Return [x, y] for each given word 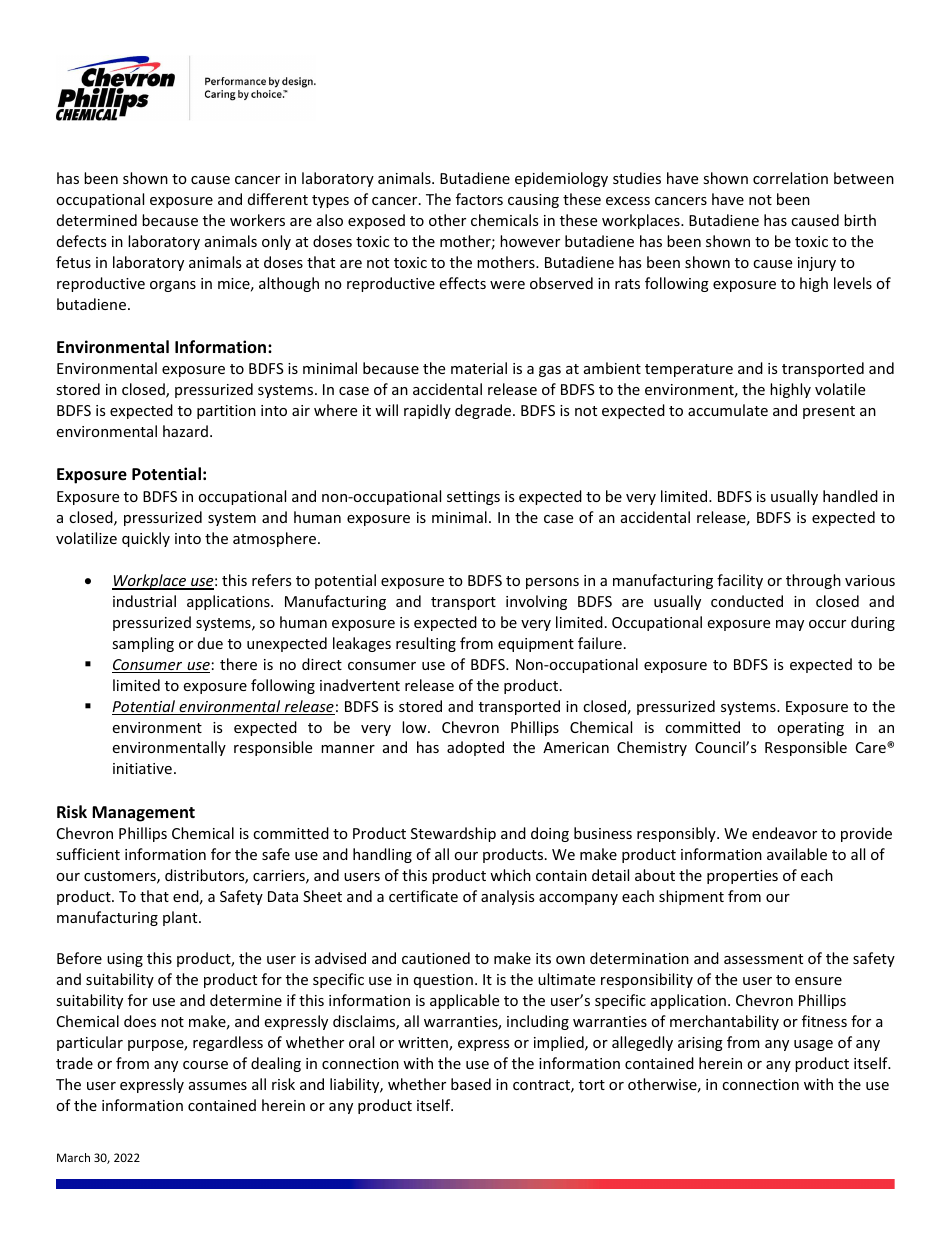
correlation [790, 178]
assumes [218, 1086]
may [790, 625]
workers [257, 220]
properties [742, 877]
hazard [185, 431]
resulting [426, 644]
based [471, 1084]
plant [181, 918]
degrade [484, 411]
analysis [507, 897]
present [829, 412]
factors [479, 199]
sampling [143, 644]
